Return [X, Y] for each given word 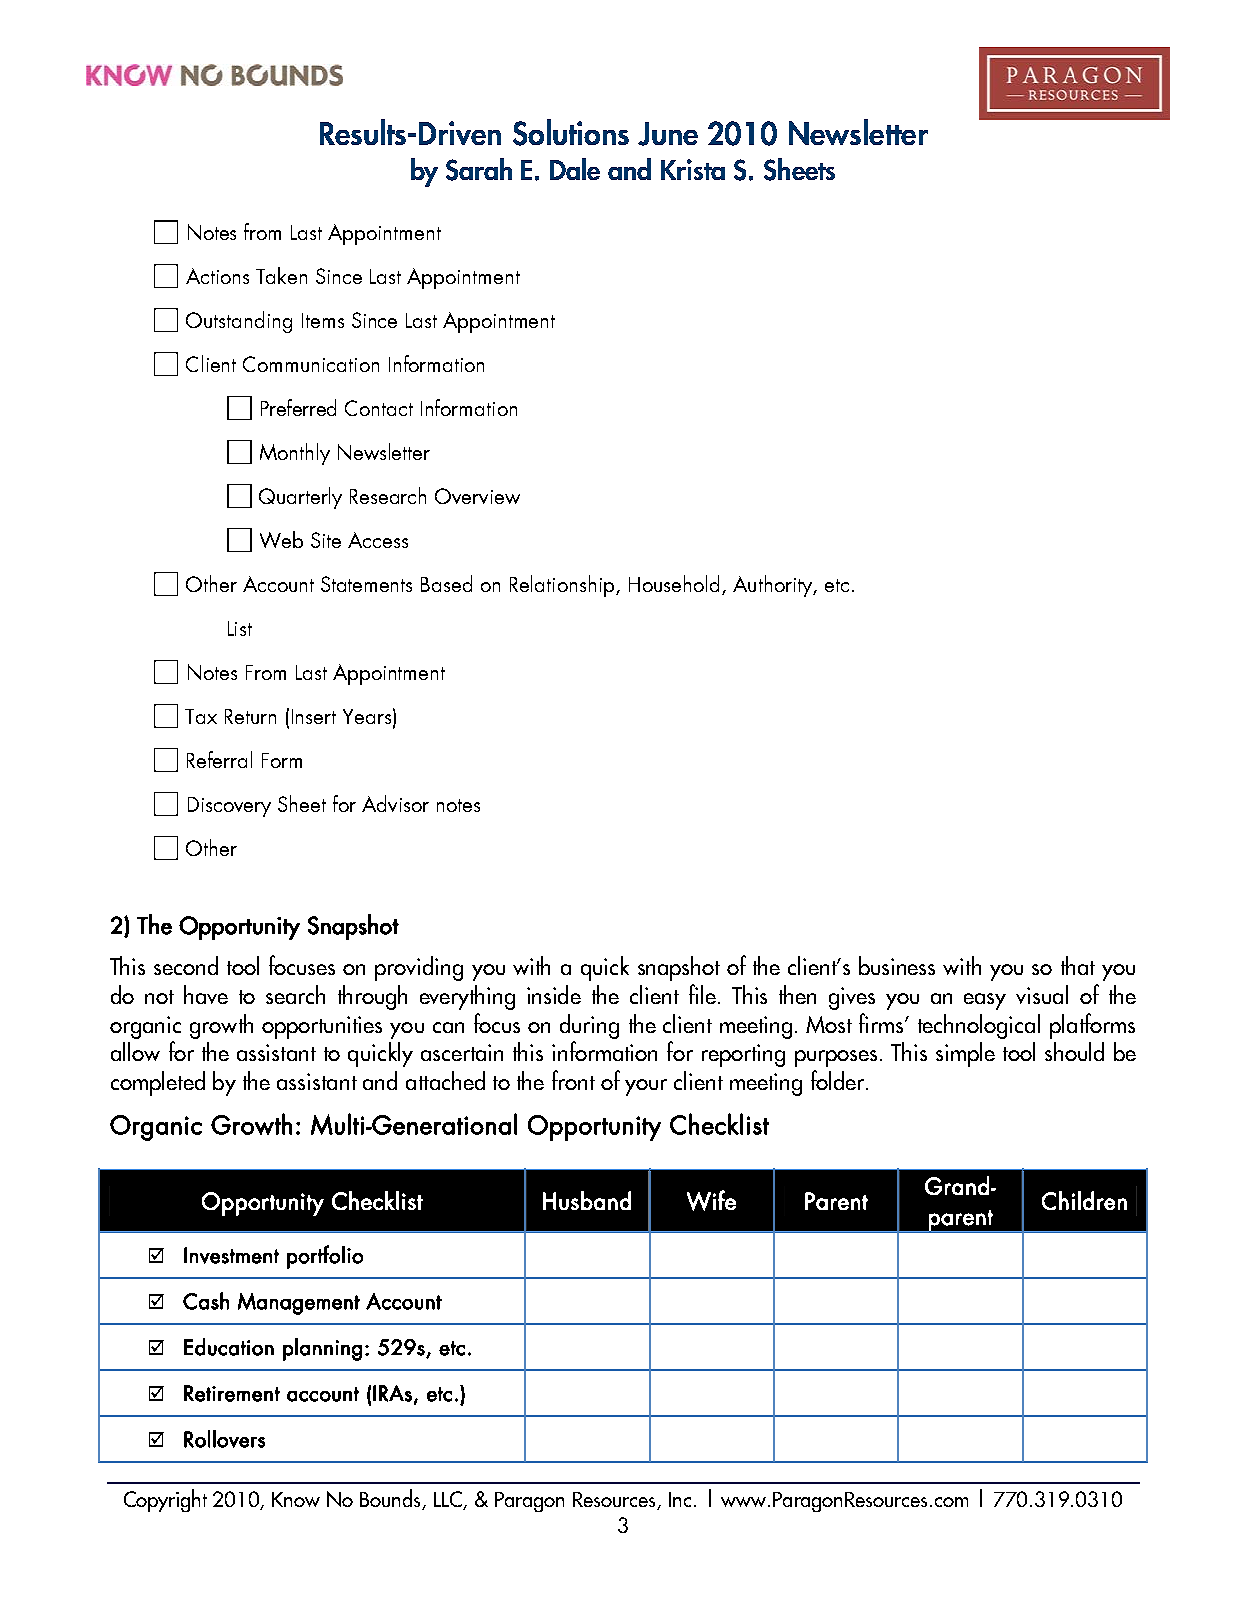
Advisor [395, 803]
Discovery [229, 807]
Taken [281, 275]
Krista [693, 169]
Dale [575, 169]
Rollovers [224, 1439]
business [897, 965]
